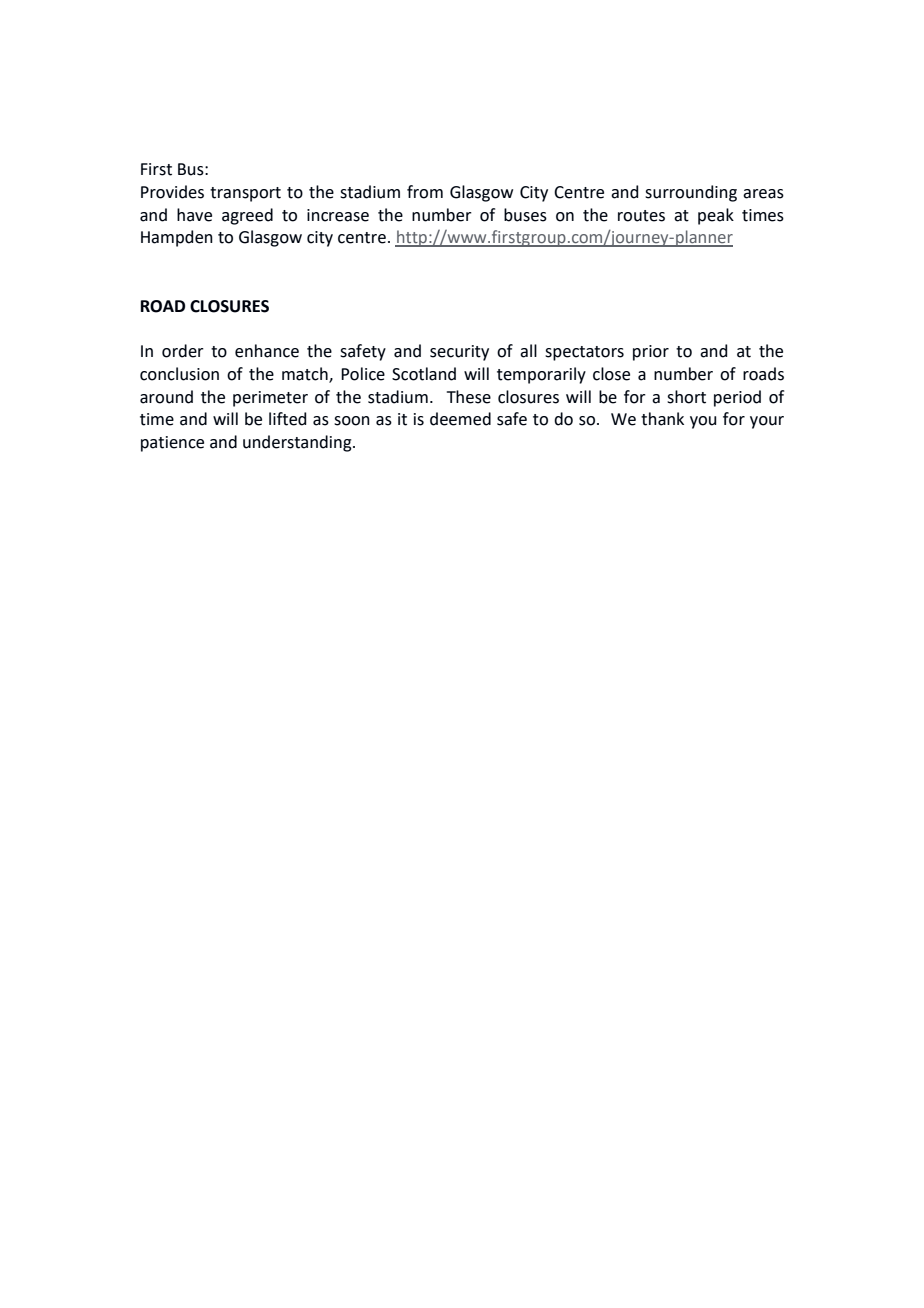  I want to click on security, so click(459, 353).
